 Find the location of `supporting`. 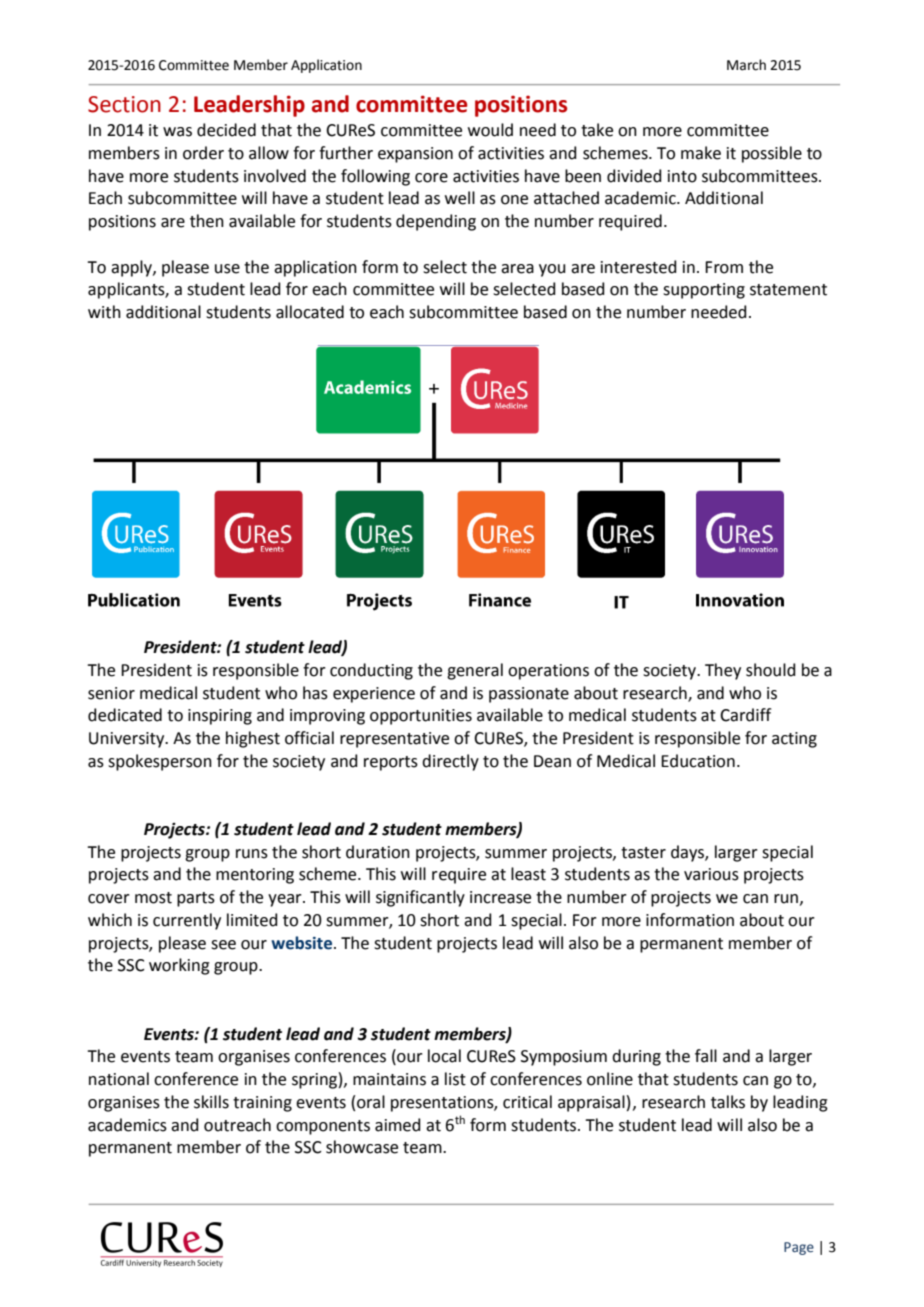

supporting is located at coordinates (704, 291).
